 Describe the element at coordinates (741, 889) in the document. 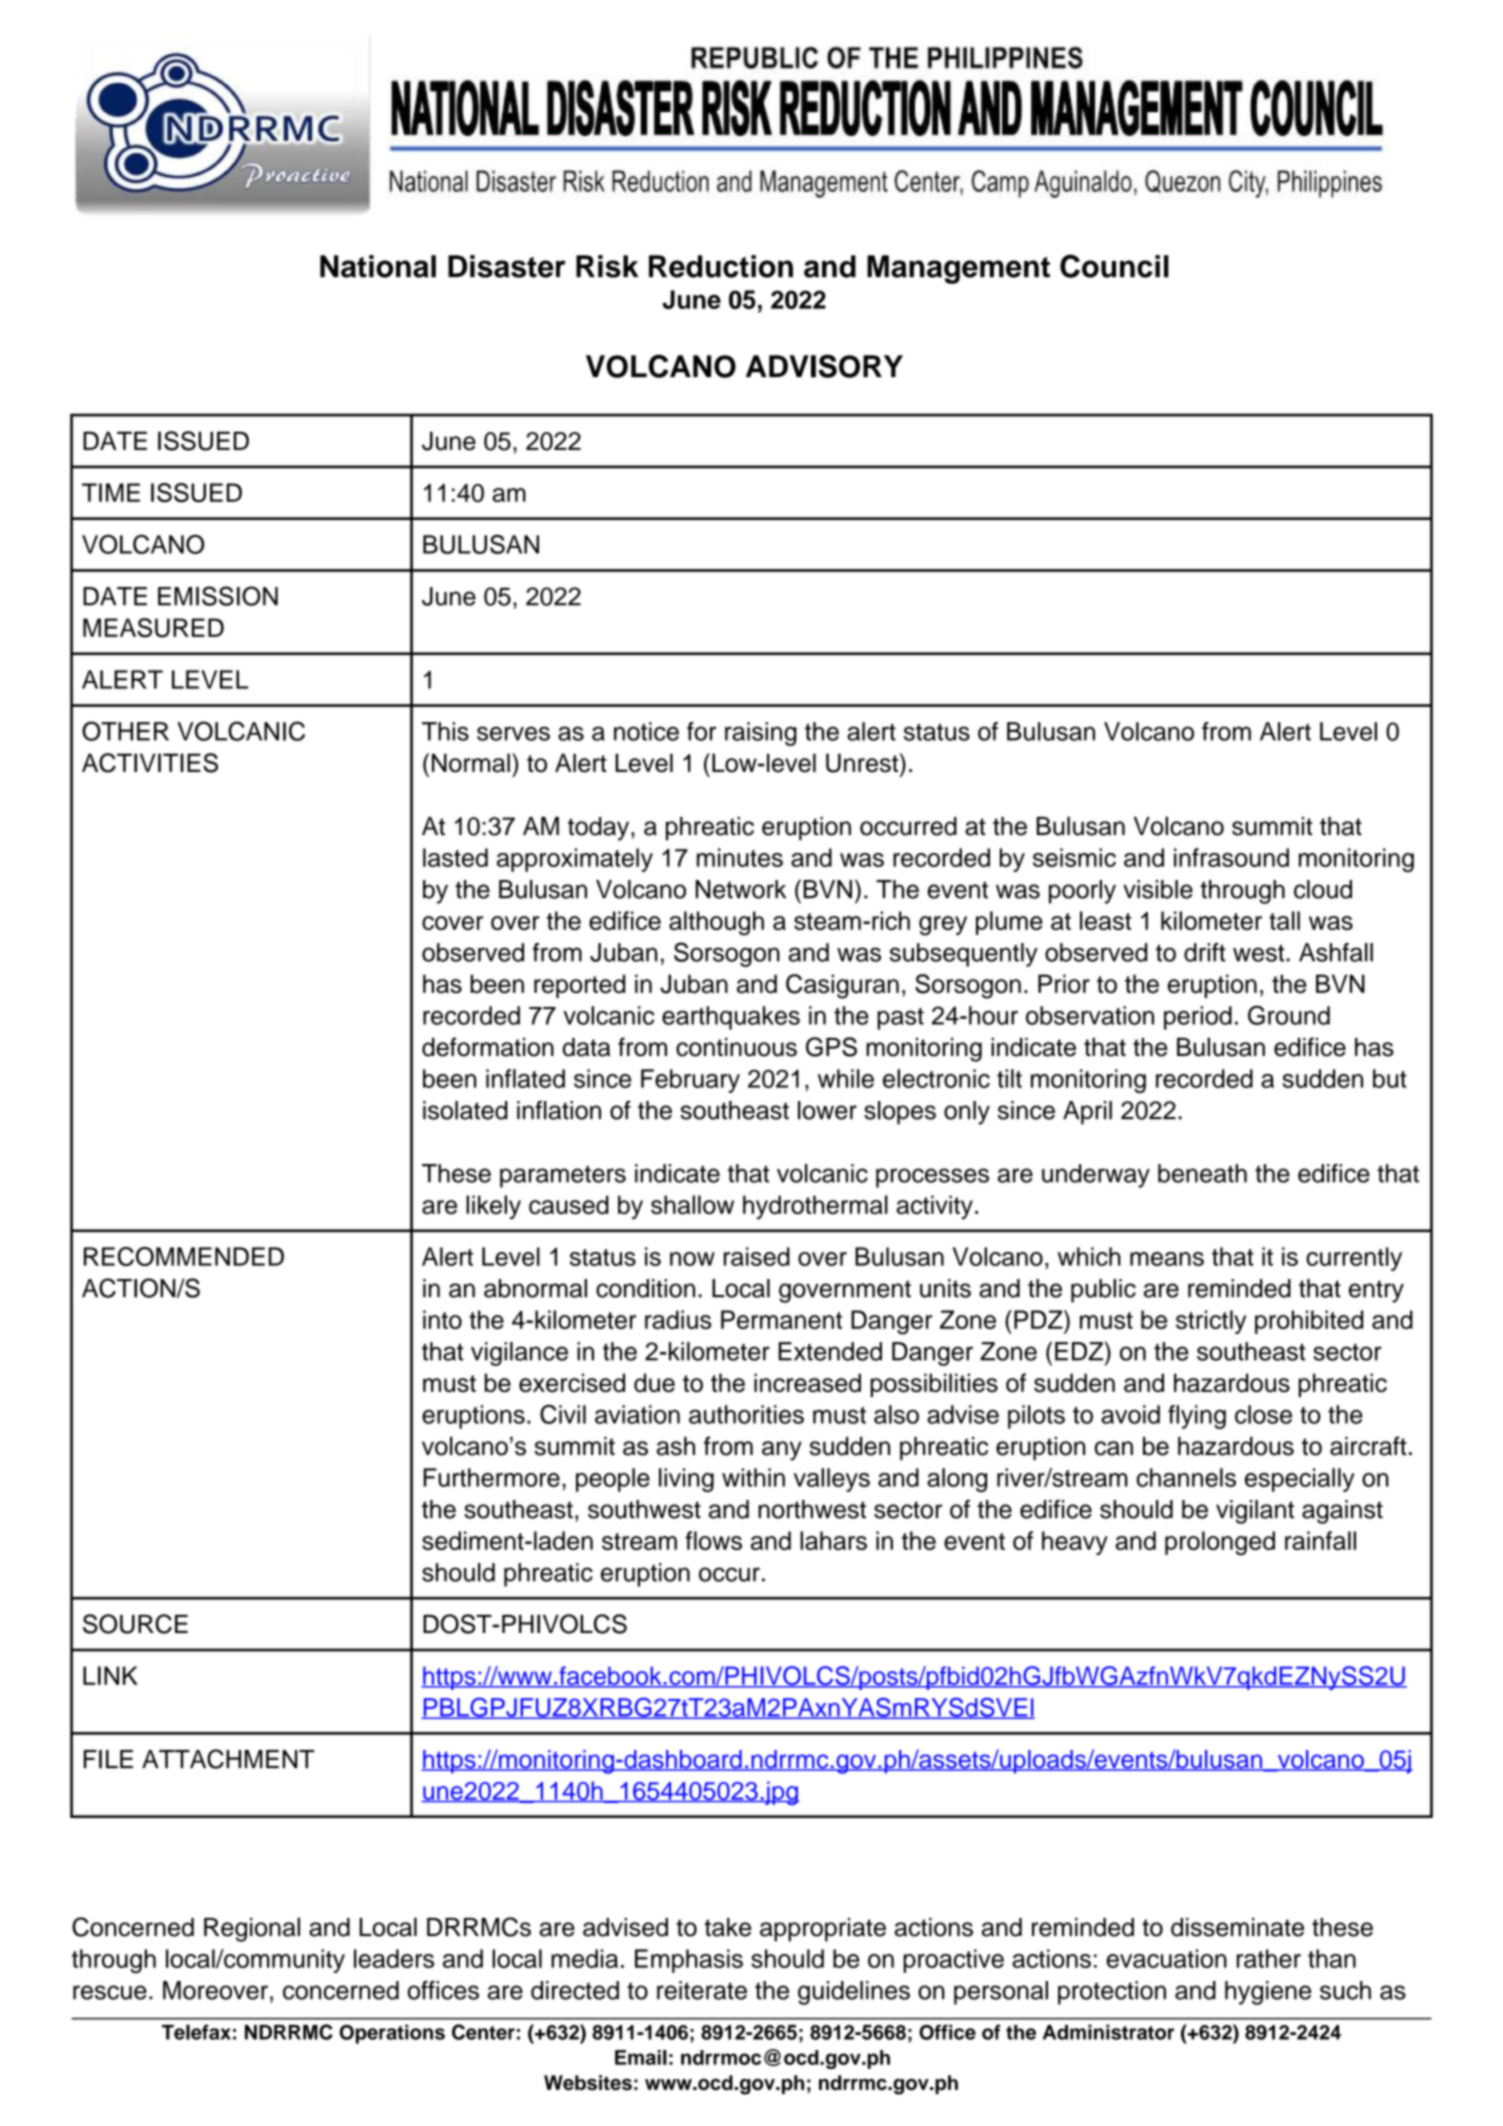

I see `Network` at that location.
